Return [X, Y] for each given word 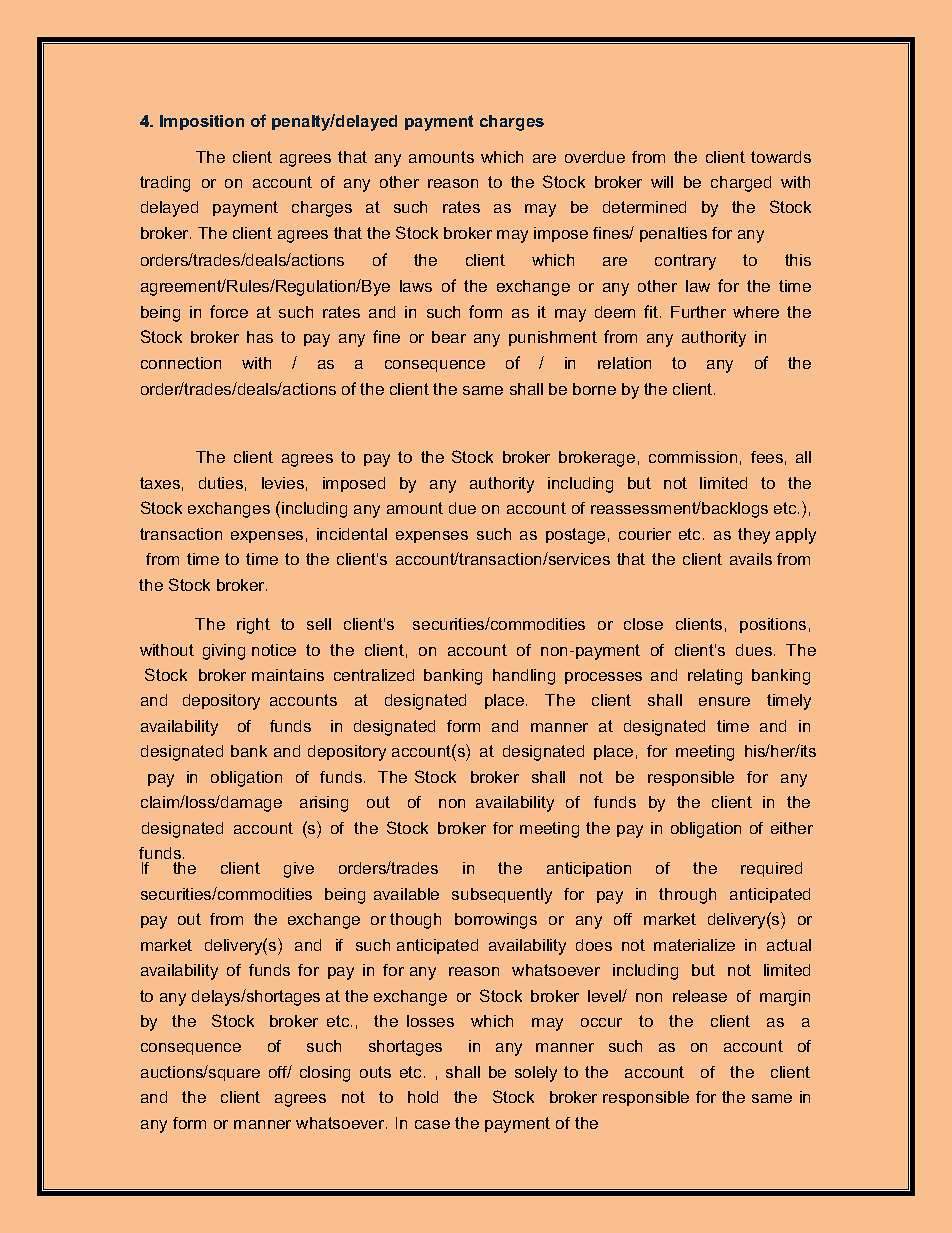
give [299, 870]
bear [449, 337]
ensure [724, 701]
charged [741, 184]
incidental [352, 534]
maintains [288, 675]
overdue [595, 157]
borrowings [496, 921]
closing [325, 1074]
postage [575, 536]
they [754, 536]
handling [524, 677]
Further [698, 312]
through [687, 896]
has [260, 337]
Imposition [202, 122]
